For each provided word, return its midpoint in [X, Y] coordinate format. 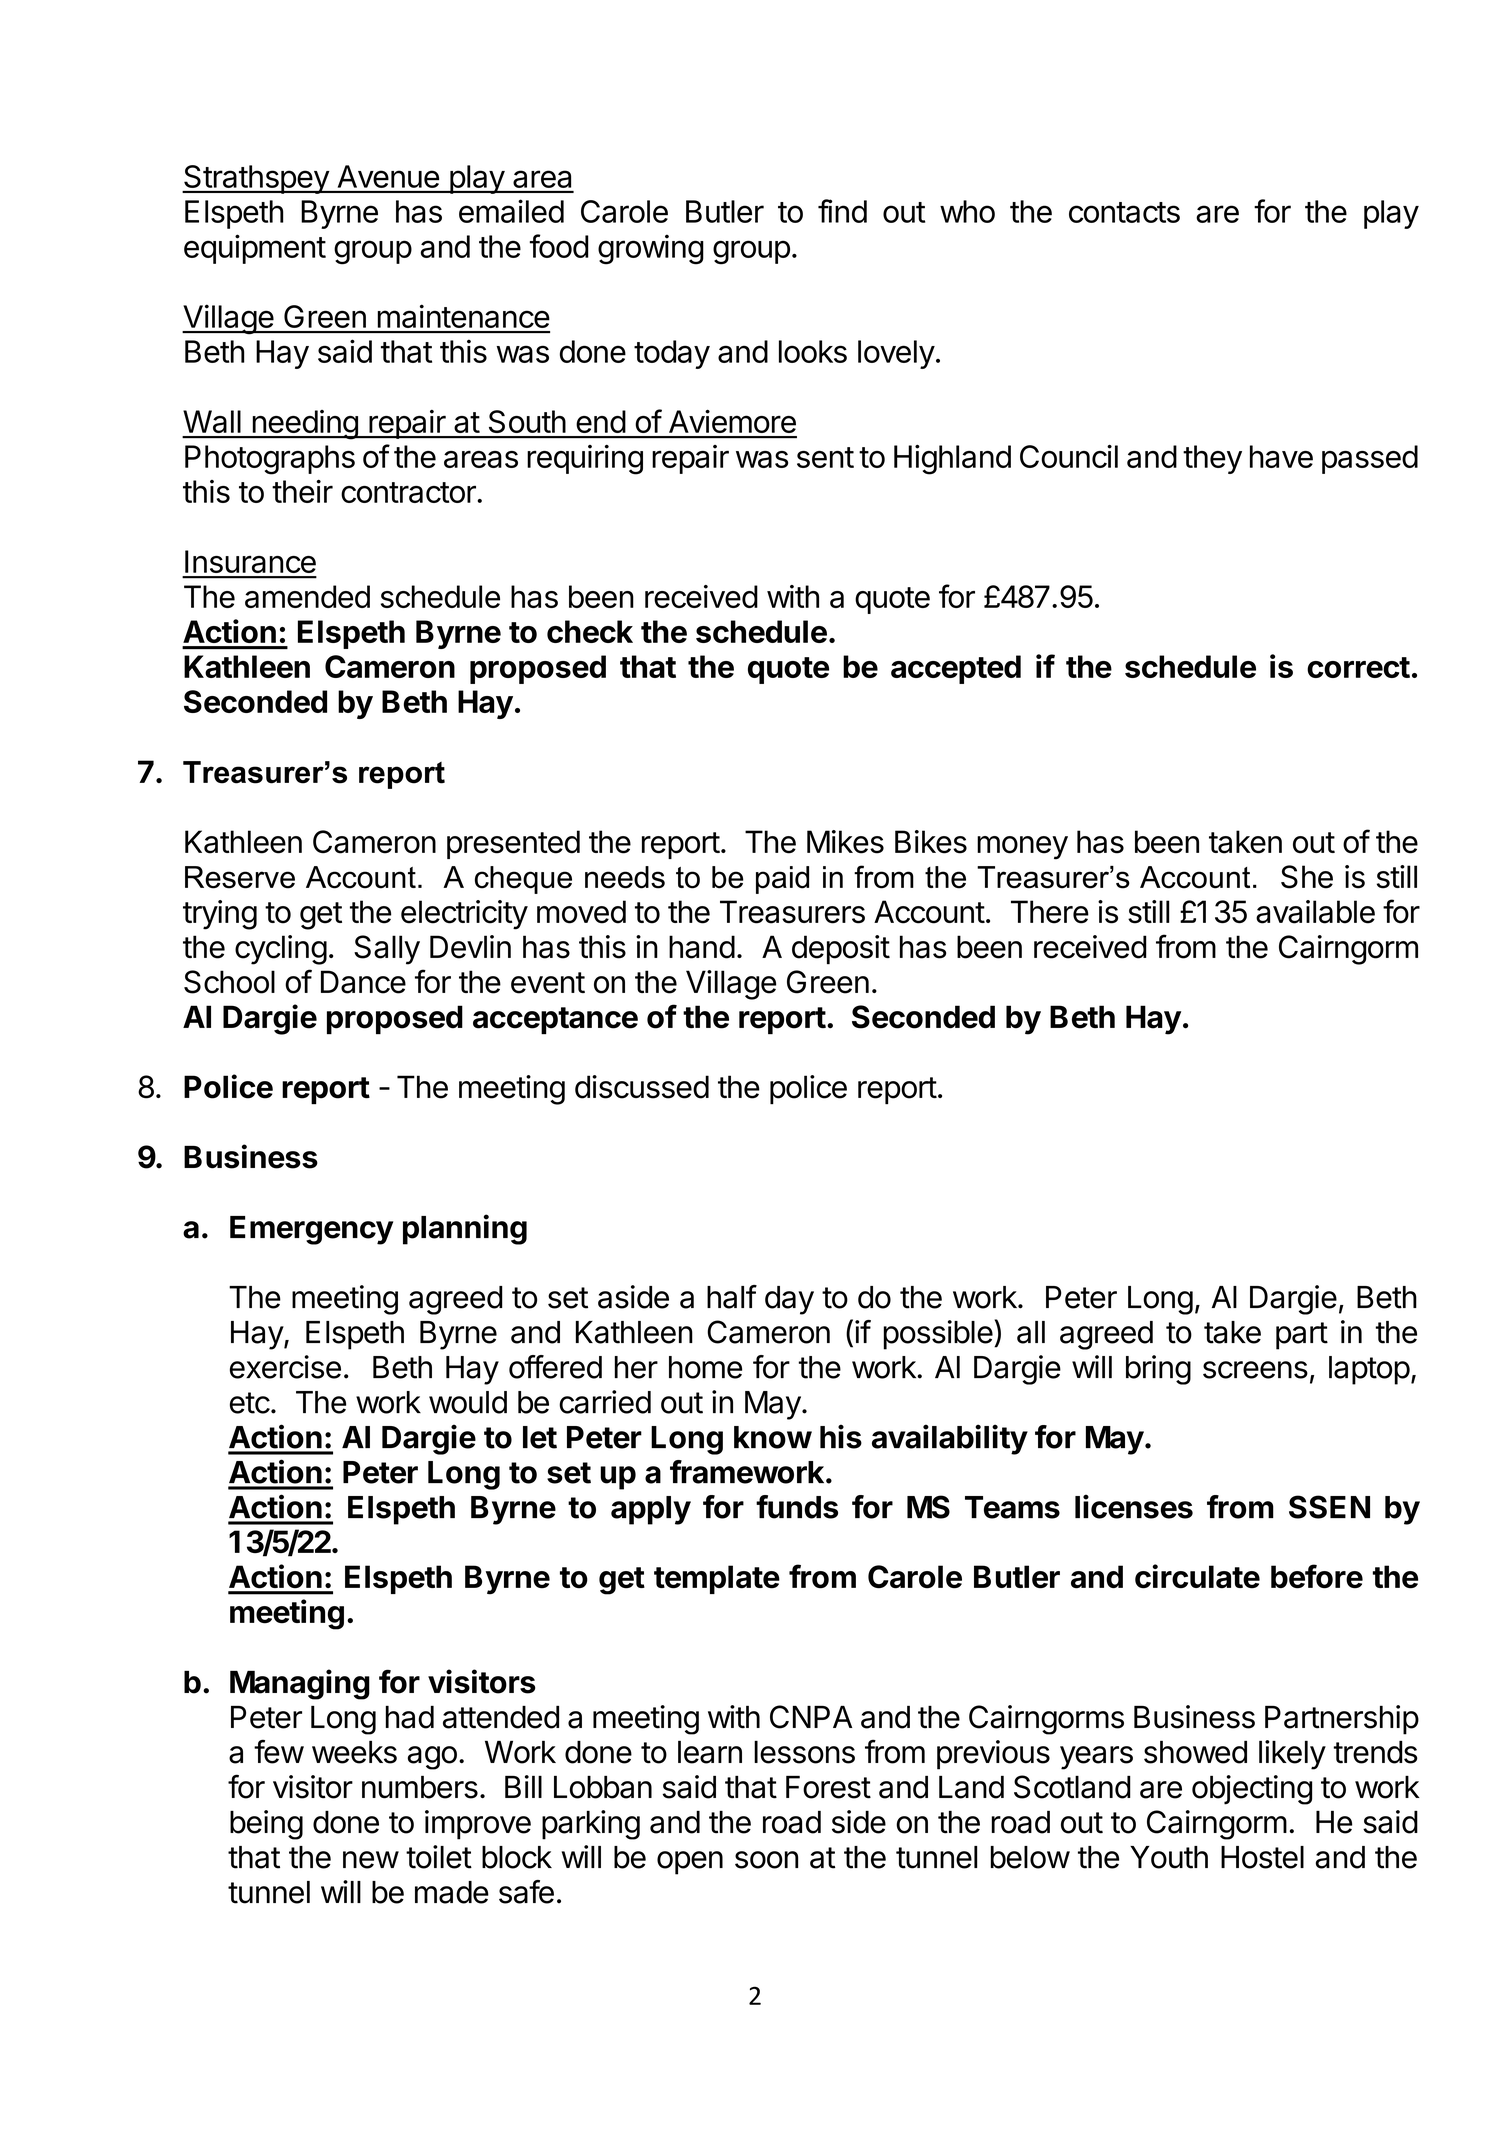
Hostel [1262, 1857]
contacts [1124, 212]
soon [766, 1860]
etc [250, 1403]
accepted [956, 669]
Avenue [388, 176]
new [371, 1860]
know [773, 1437]
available [1315, 912]
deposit [841, 950]
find [842, 211]
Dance [363, 982]
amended [307, 596]
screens [1255, 1370]
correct [1358, 667]
